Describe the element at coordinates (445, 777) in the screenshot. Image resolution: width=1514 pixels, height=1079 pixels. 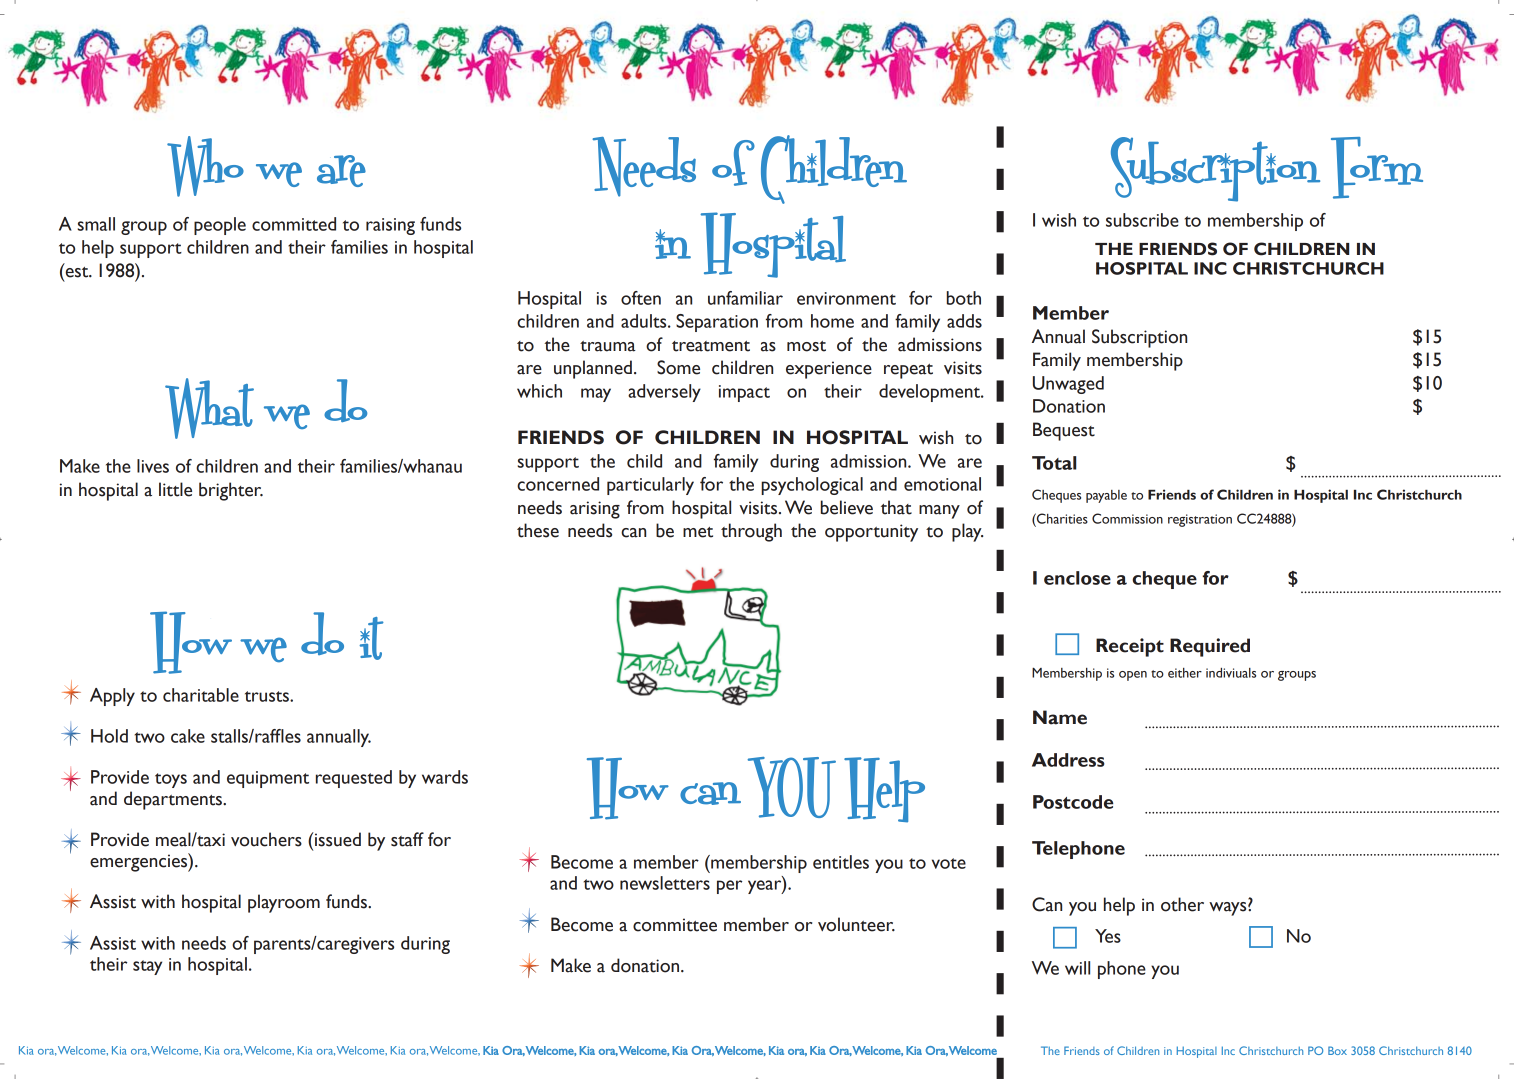
I see `wards` at that location.
